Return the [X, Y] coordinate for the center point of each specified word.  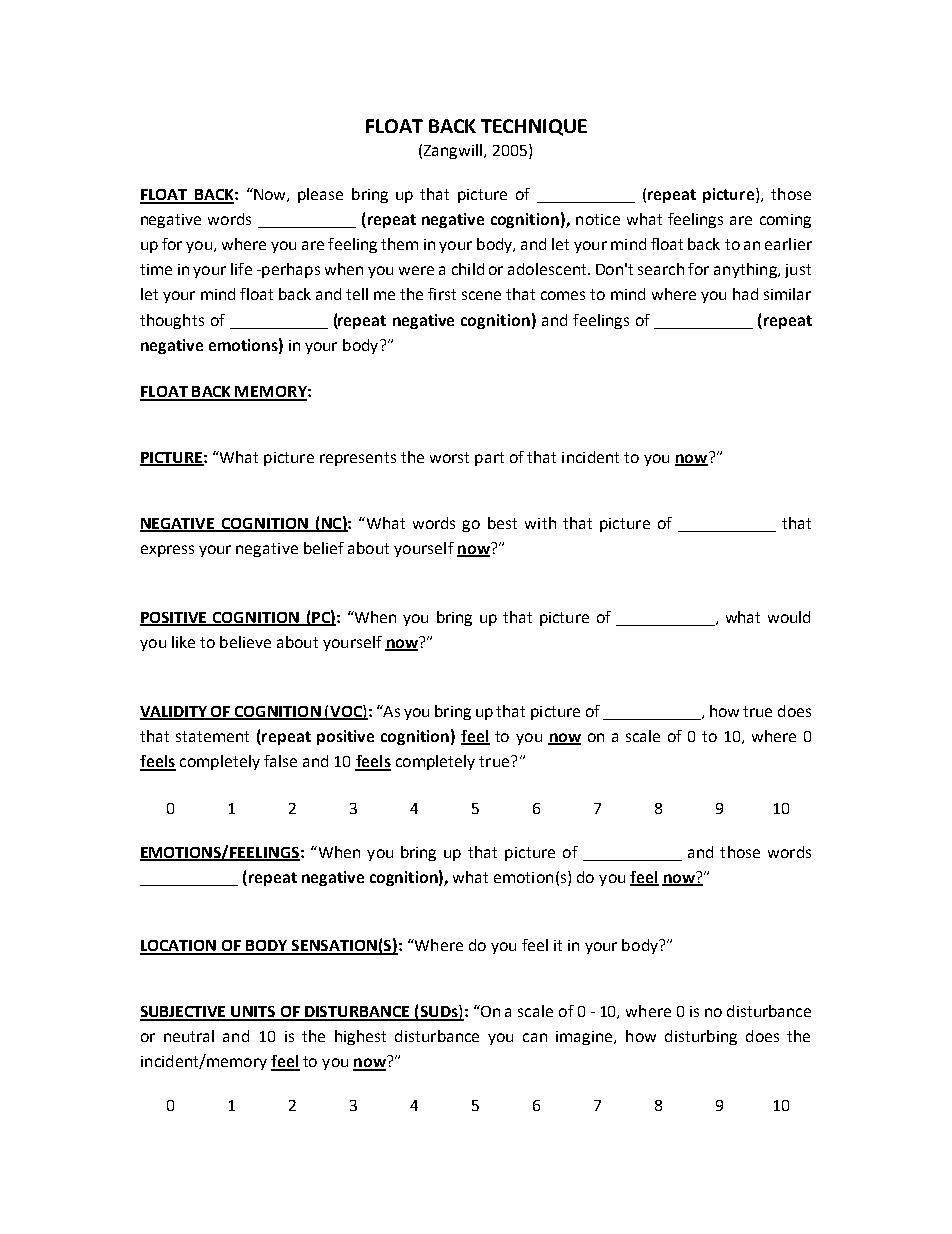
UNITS [253, 1013]
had [745, 294]
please [320, 195]
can [535, 1037]
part [489, 459]
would [789, 617]
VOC [346, 712]
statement [212, 736]
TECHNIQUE [534, 127]
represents [358, 459]
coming [785, 221]
